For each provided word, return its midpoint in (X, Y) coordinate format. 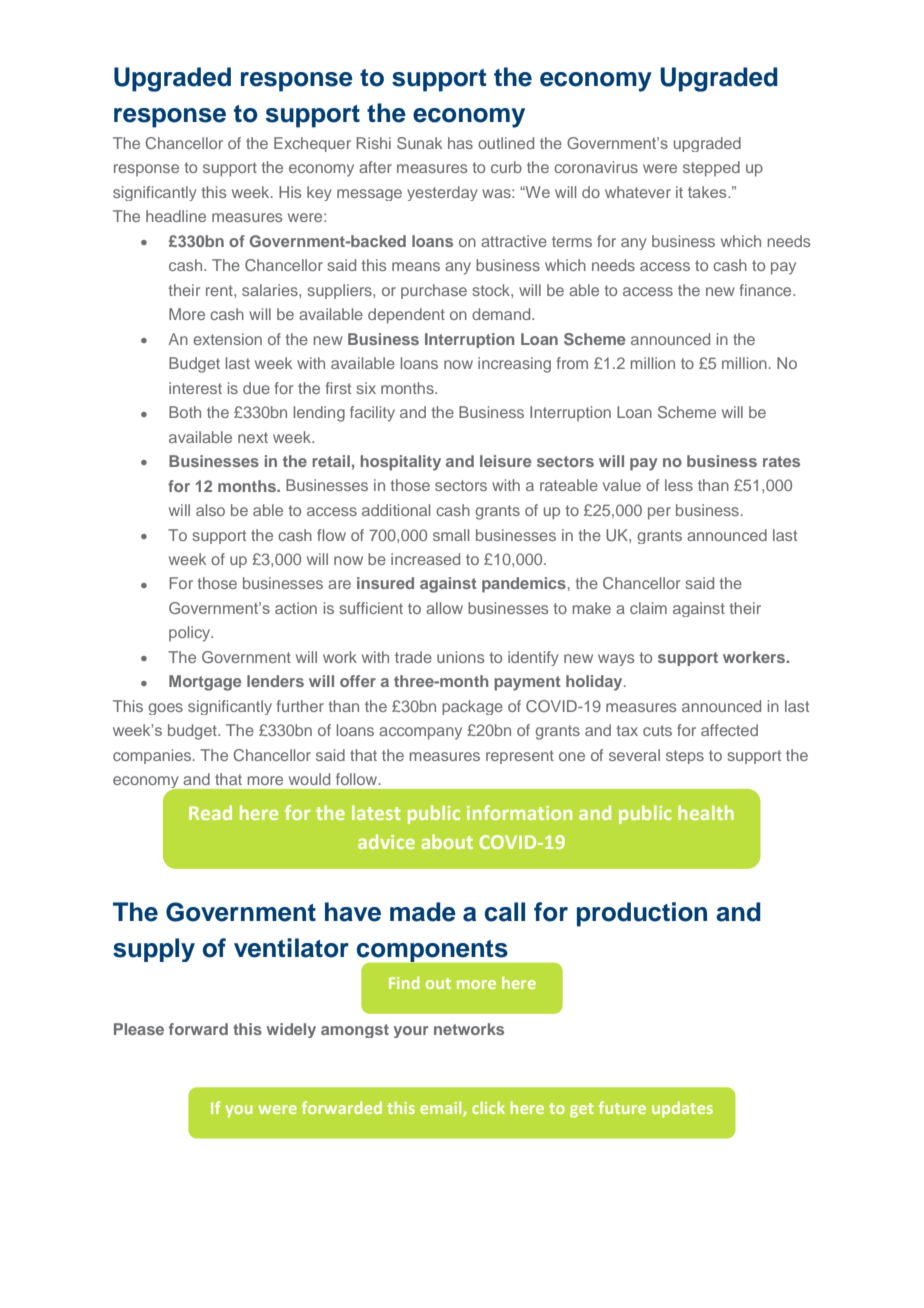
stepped (711, 169)
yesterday (442, 193)
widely (291, 1030)
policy (191, 634)
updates (682, 1109)
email (442, 1109)
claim (648, 608)
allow (444, 608)
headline (176, 216)
